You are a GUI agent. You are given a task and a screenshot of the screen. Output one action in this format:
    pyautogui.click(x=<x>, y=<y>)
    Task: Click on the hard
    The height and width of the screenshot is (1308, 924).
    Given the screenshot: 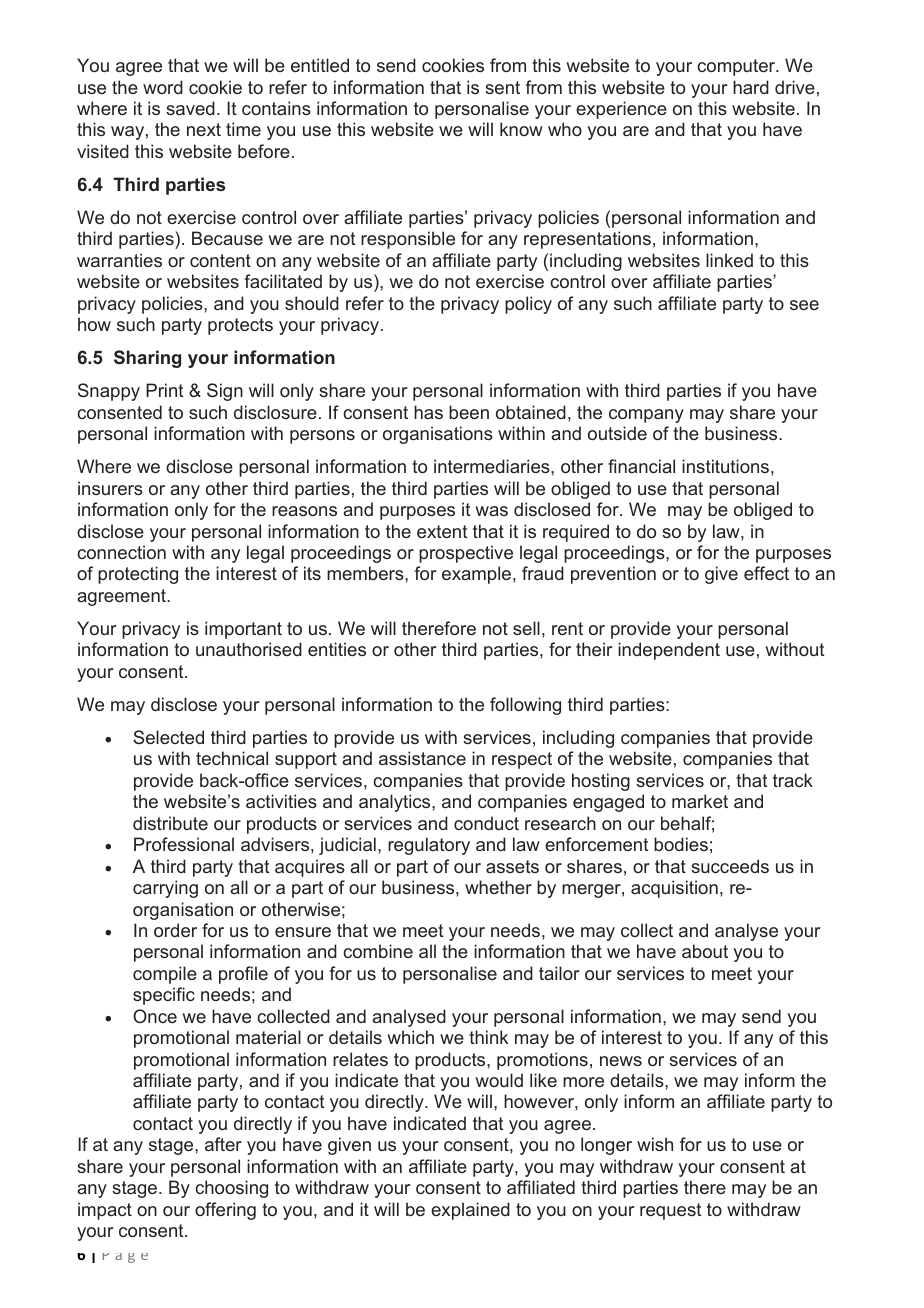 What is the action you would take?
    pyautogui.click(x=751, y=87)
